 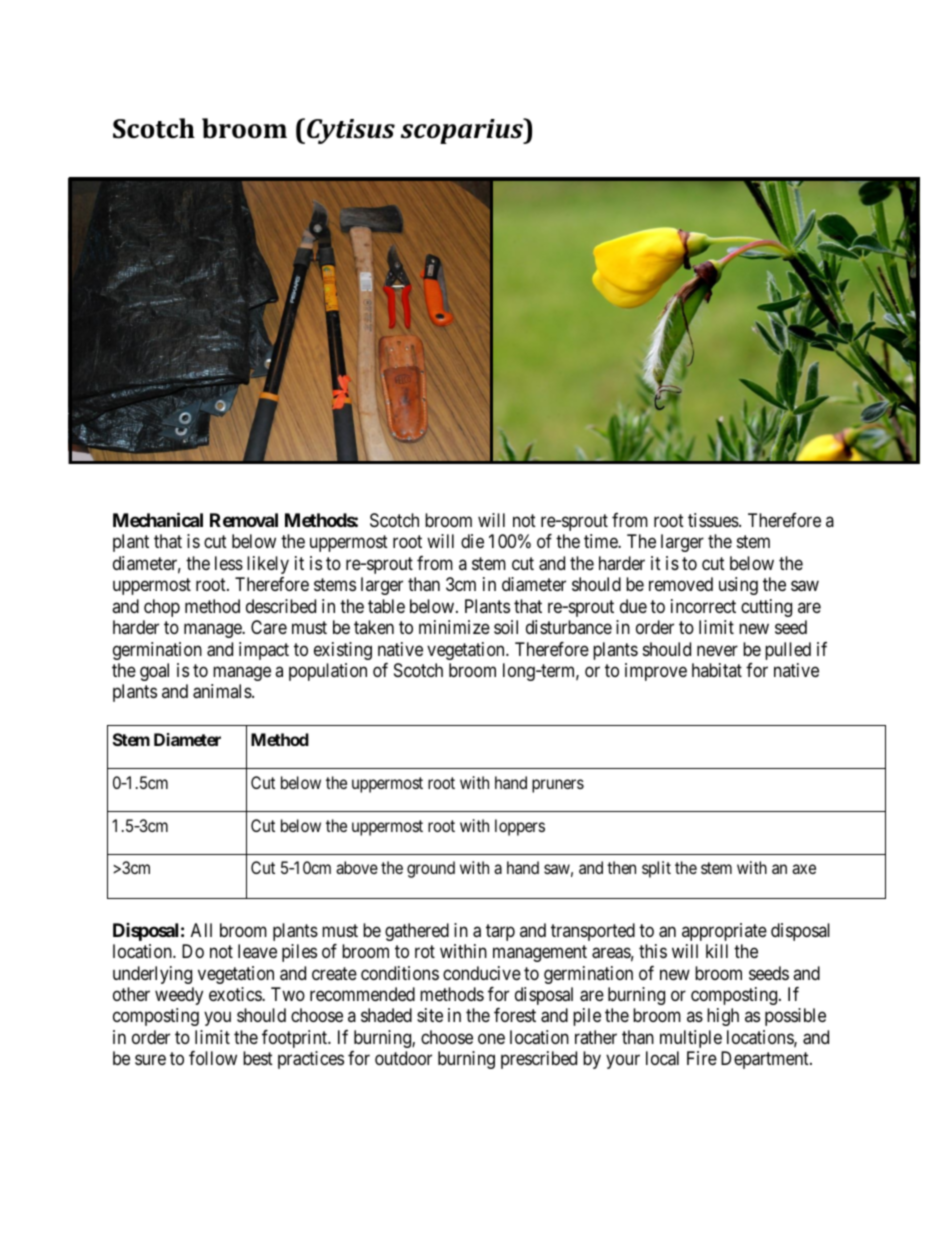 I want to click on follow, so click(x=213, y=1058).
